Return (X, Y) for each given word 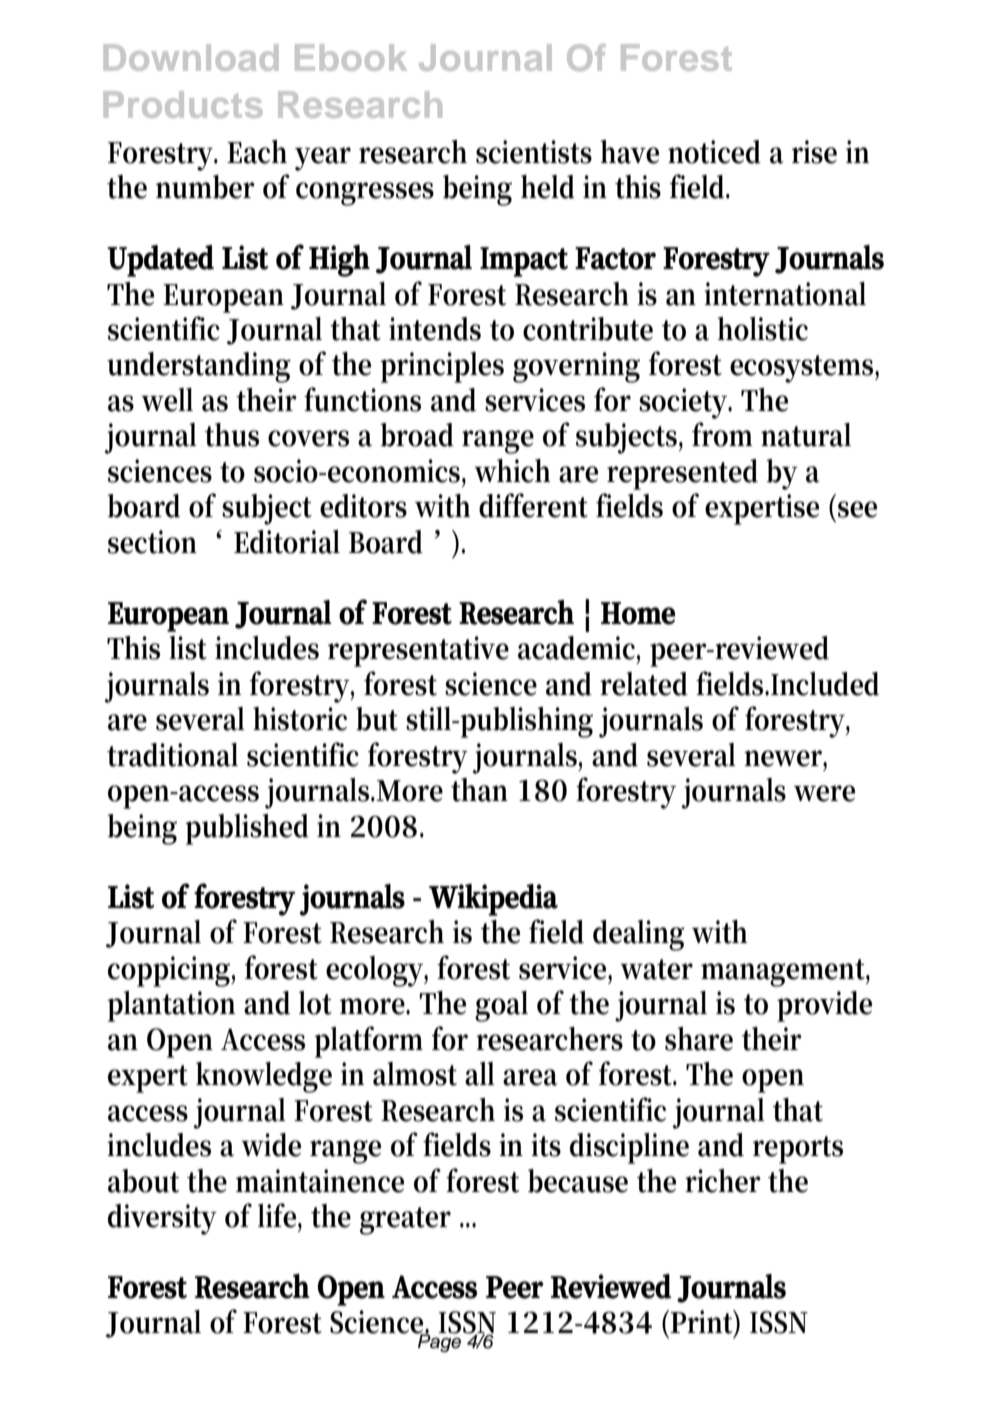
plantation (171, 1006)
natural (806, 435)
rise (814, 152)
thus (232, 435)
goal (501, 1006)
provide (824, 1006)
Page (438, 1342)
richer (723, 1181)
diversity (162, 1219)
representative (418, 651)
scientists (534, 152)
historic (300, 719)
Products (183, 104)
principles (442, 367)
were (824, 793)
